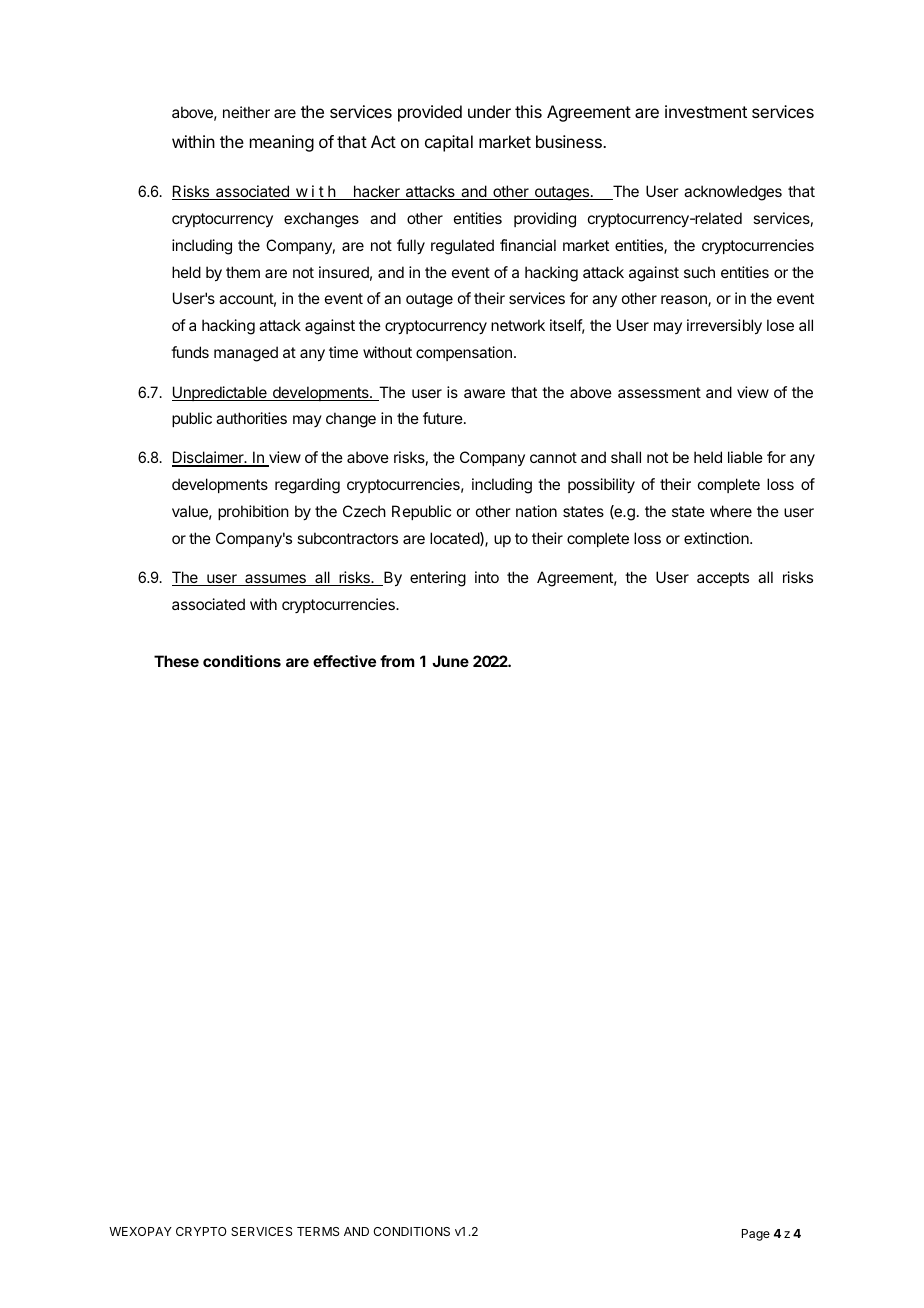 The width and height of the screenshot is (924, 1308). What do you see at coordinates (450, 661) in the screenshot?
I see `June` at bounding box center [450, 661].
